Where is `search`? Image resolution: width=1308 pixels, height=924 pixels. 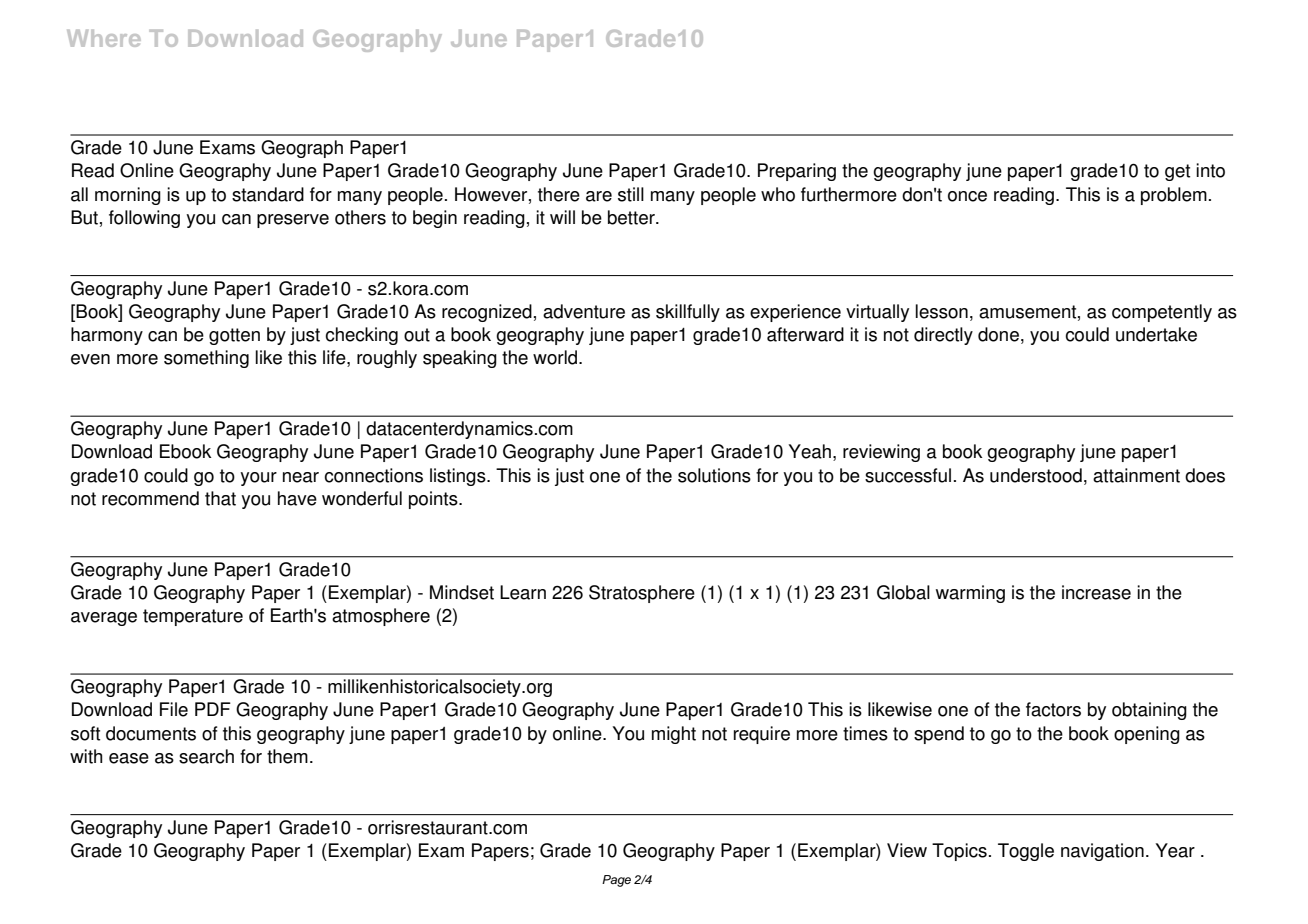
search is located at coordinates (206, 756).
